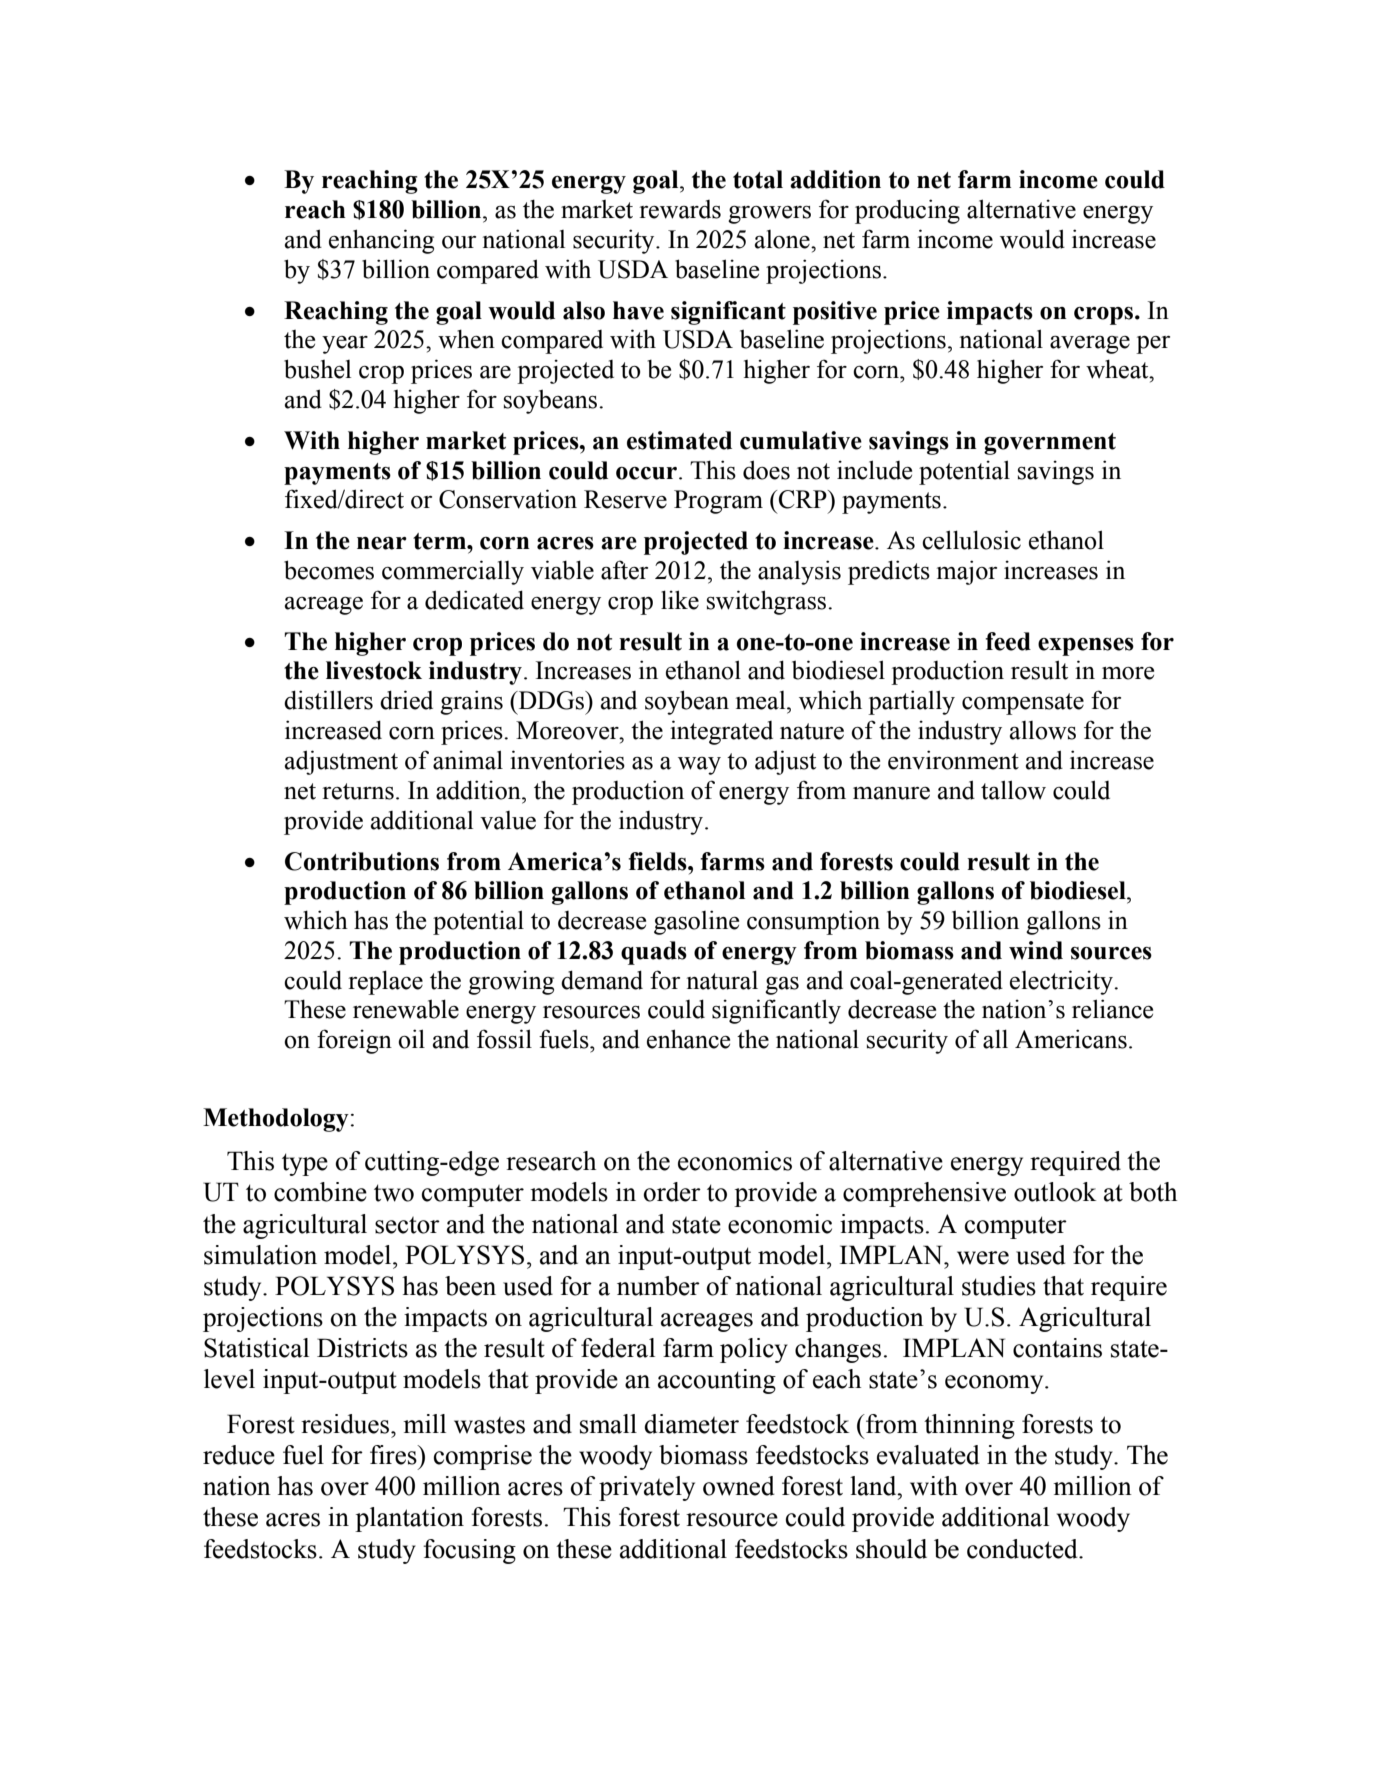  I want to click on enhancing, so click(381, 241).
